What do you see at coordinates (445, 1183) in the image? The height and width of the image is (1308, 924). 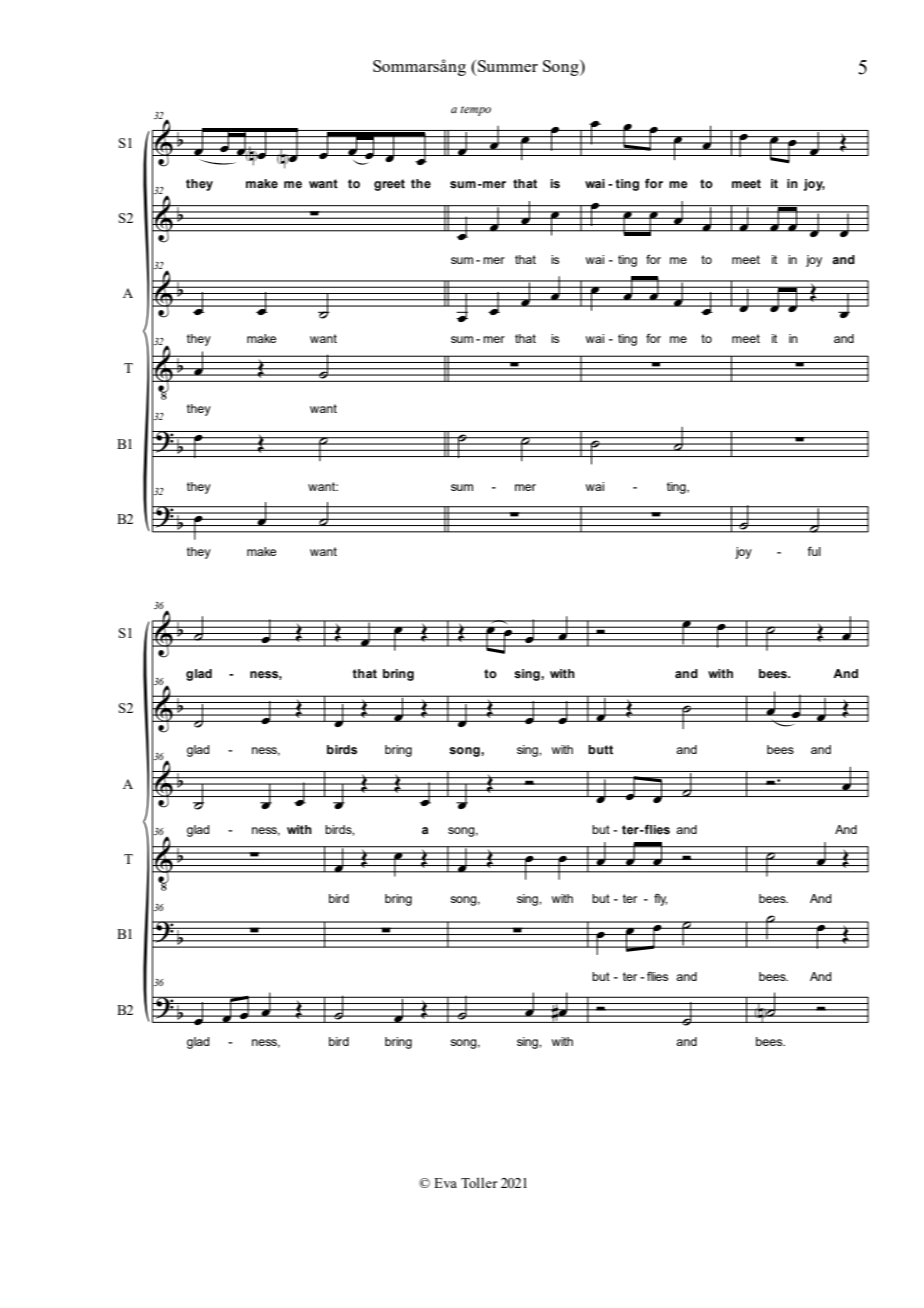 I see `Eva` at bounding box center [445, 1183].
